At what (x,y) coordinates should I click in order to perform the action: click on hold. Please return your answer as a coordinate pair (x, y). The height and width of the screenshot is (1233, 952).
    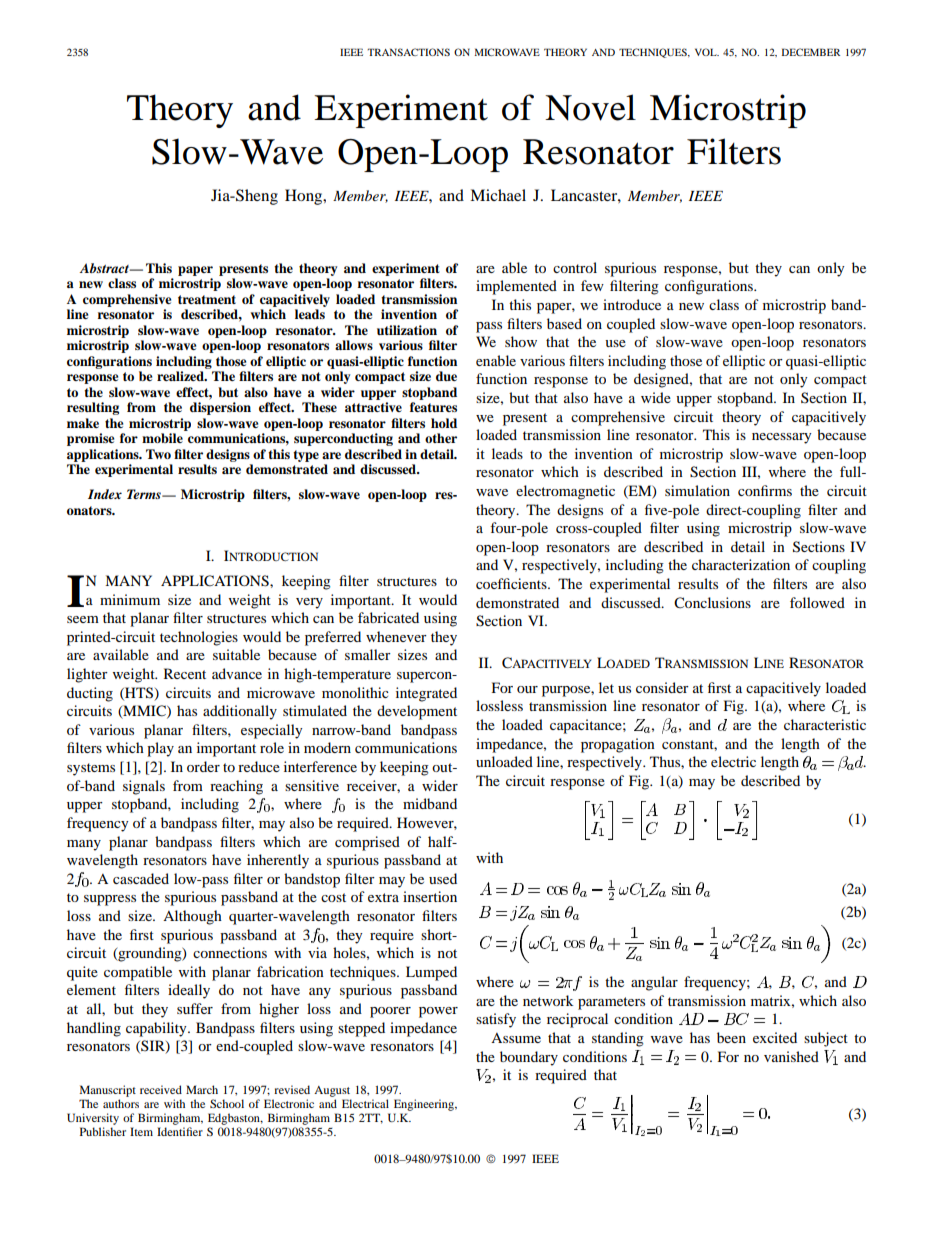
    Looking at the image, I should click on (444, 423).
